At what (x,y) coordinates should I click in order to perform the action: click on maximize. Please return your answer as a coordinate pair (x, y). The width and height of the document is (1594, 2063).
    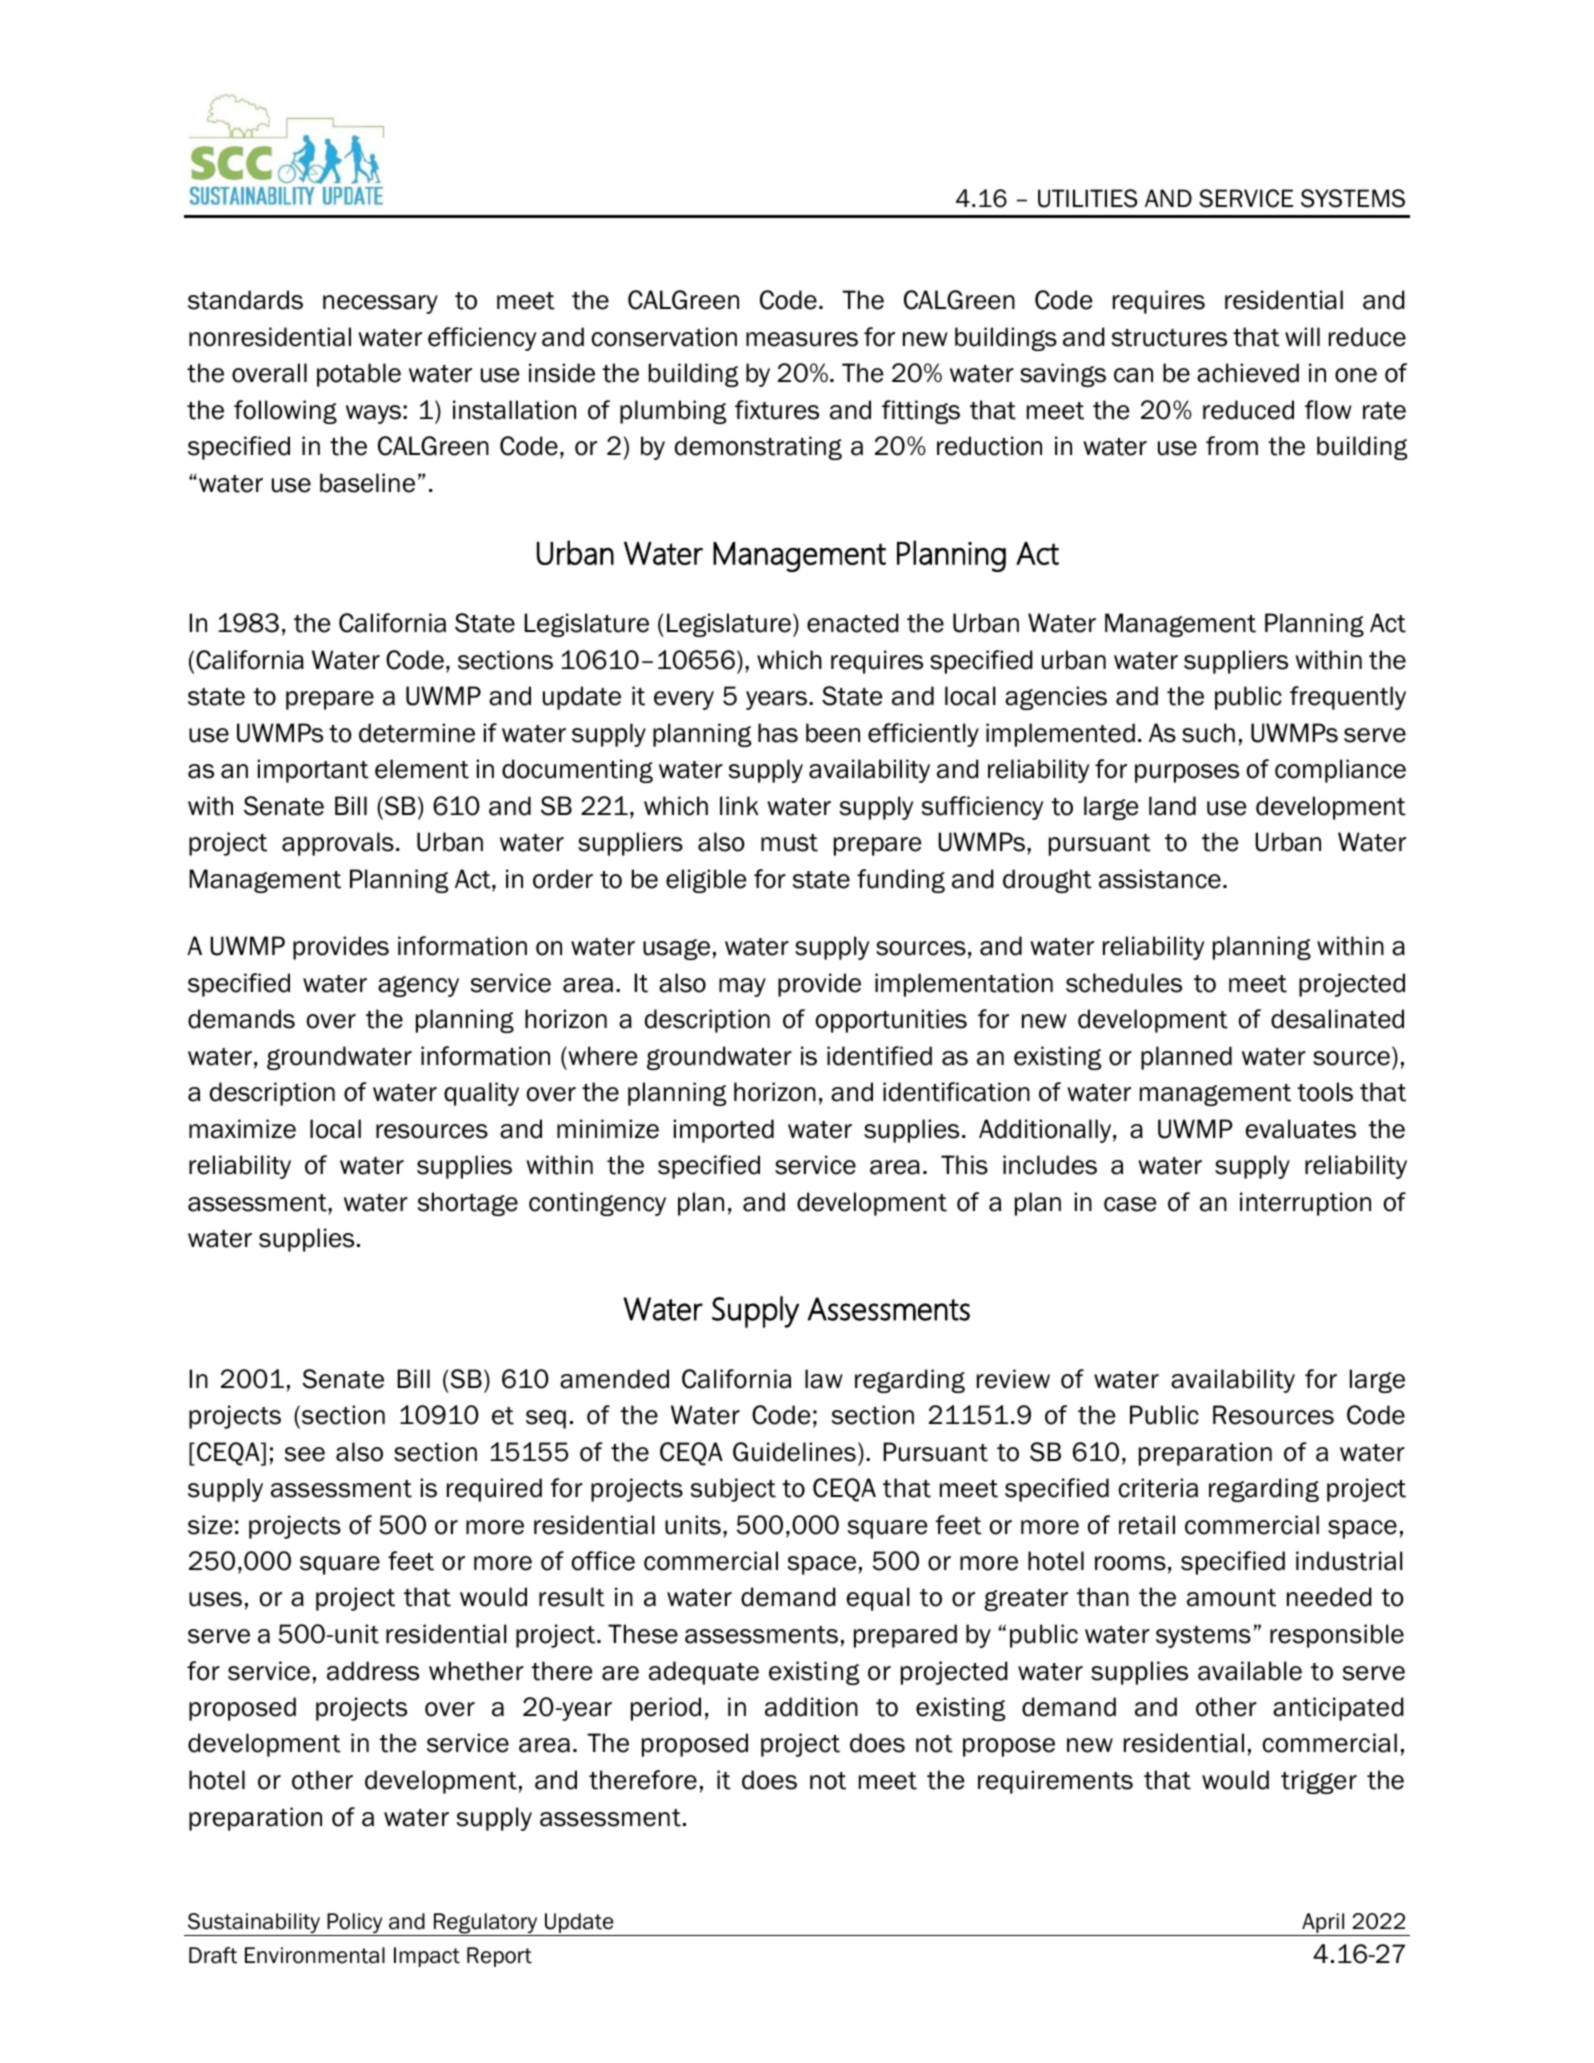
    Looking at the image, I should click on (242, 1129).
